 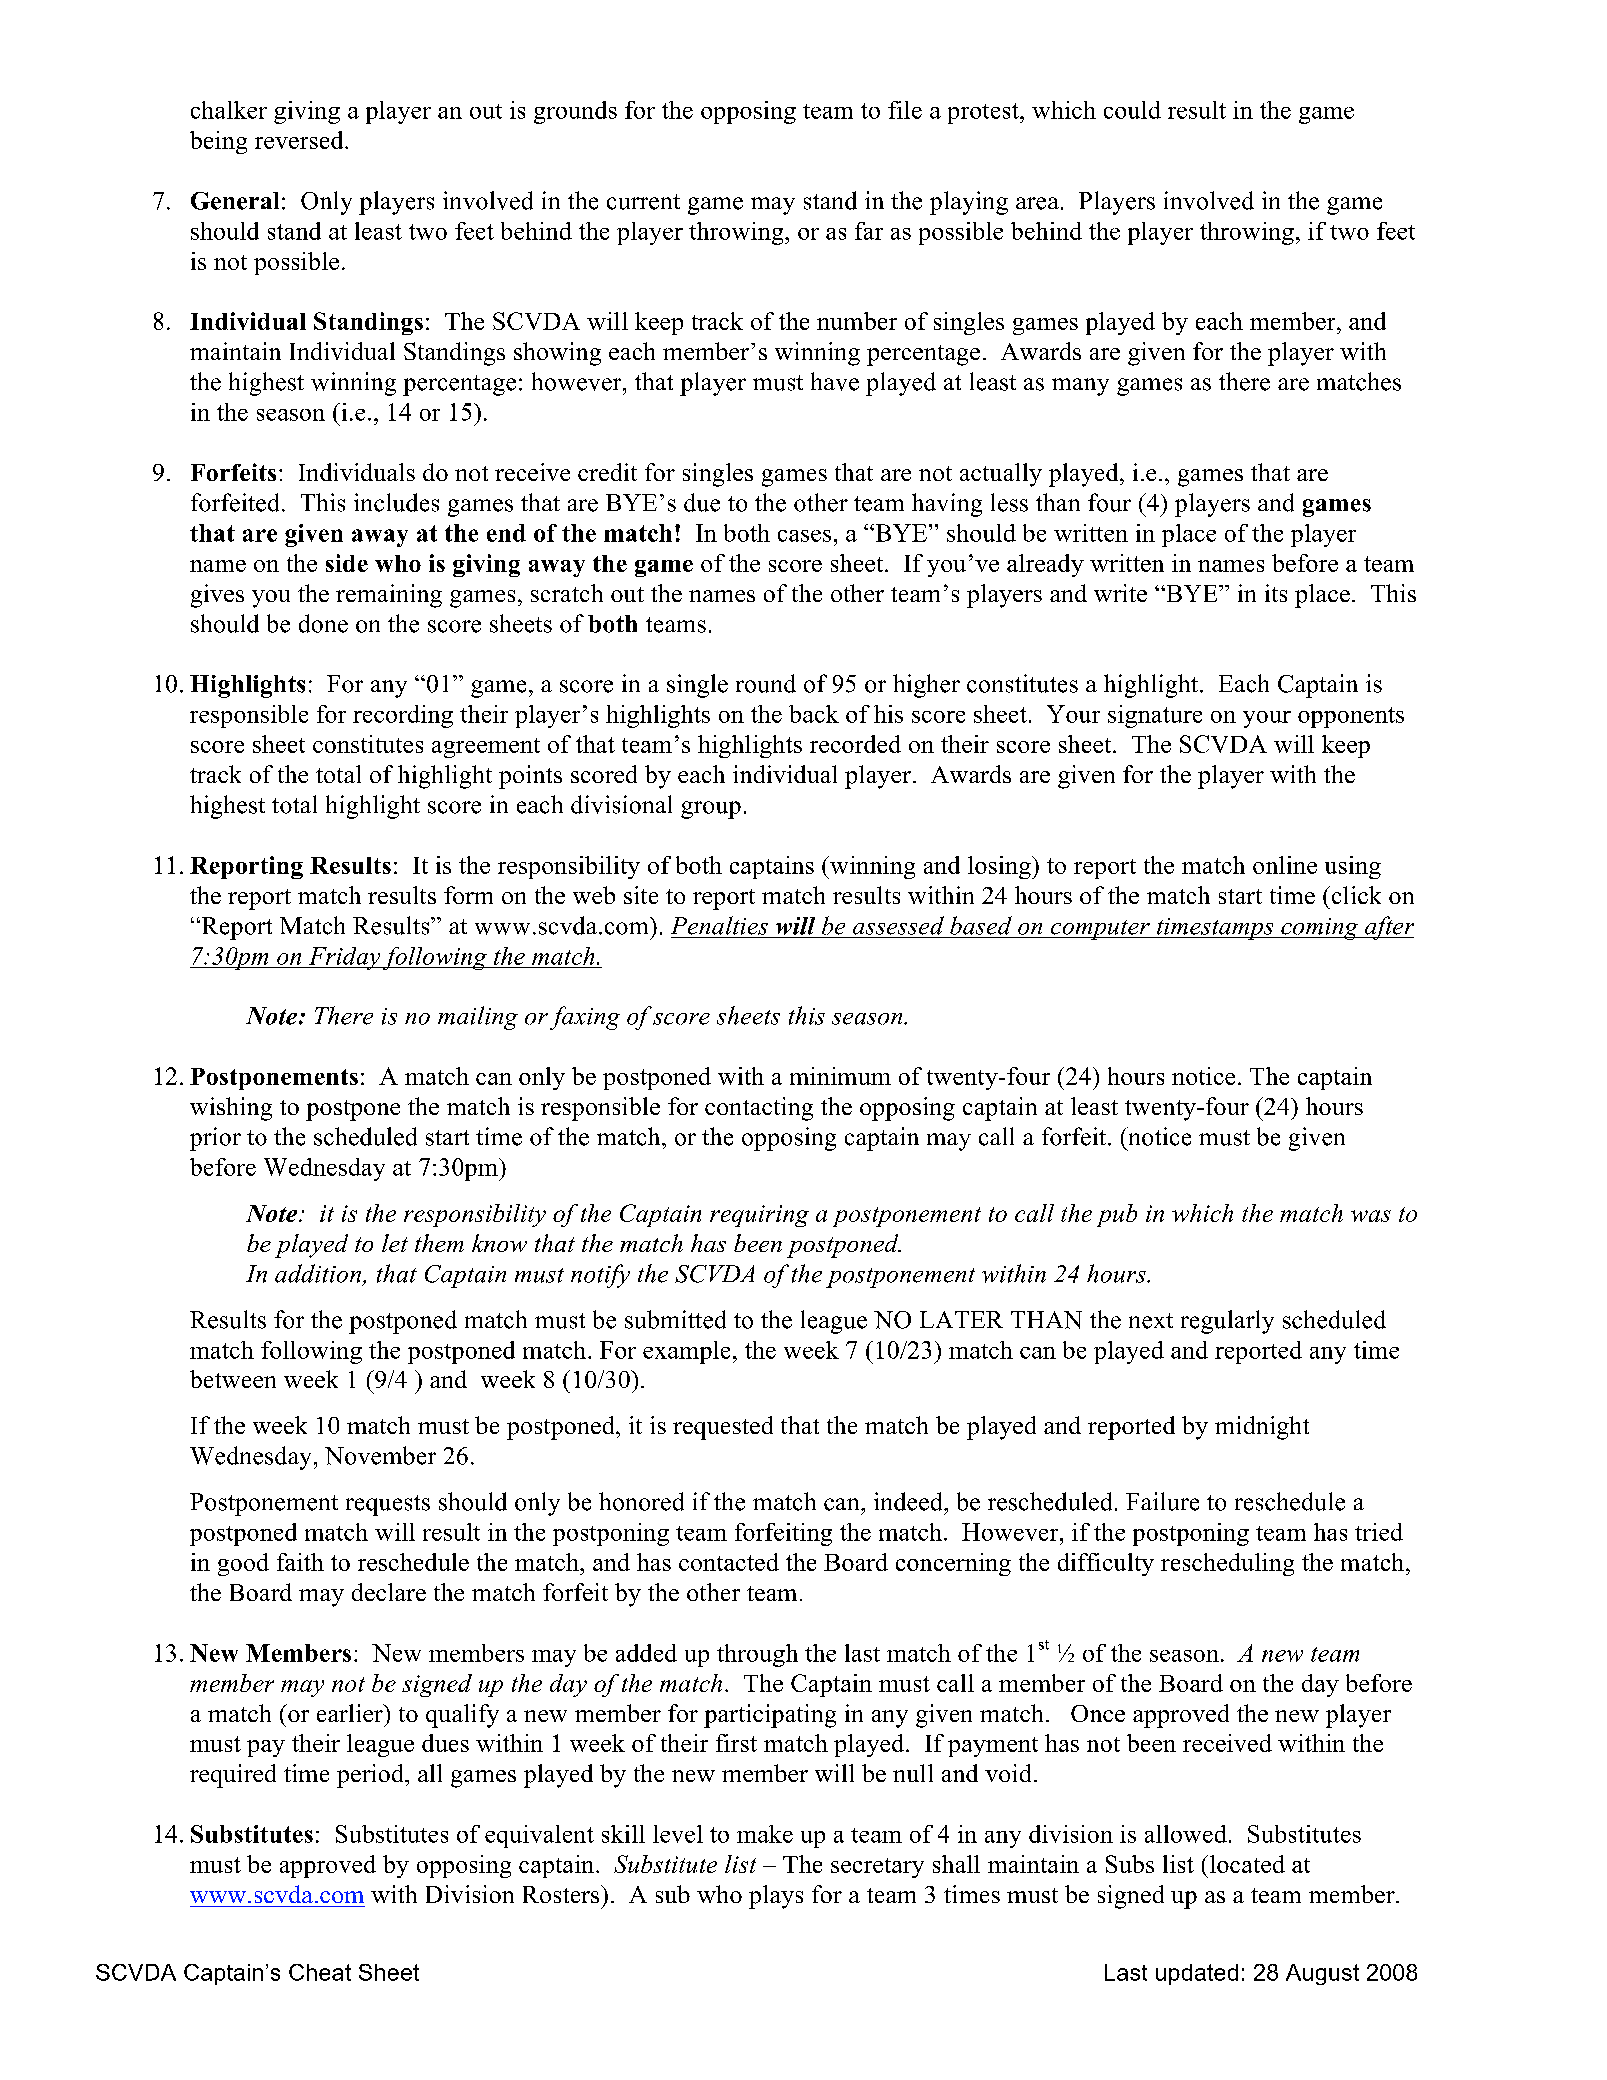 What do you see at coordinates (729, 1562) in the screenshot?
I see `contacted` at bounding box center [729, 1562].
